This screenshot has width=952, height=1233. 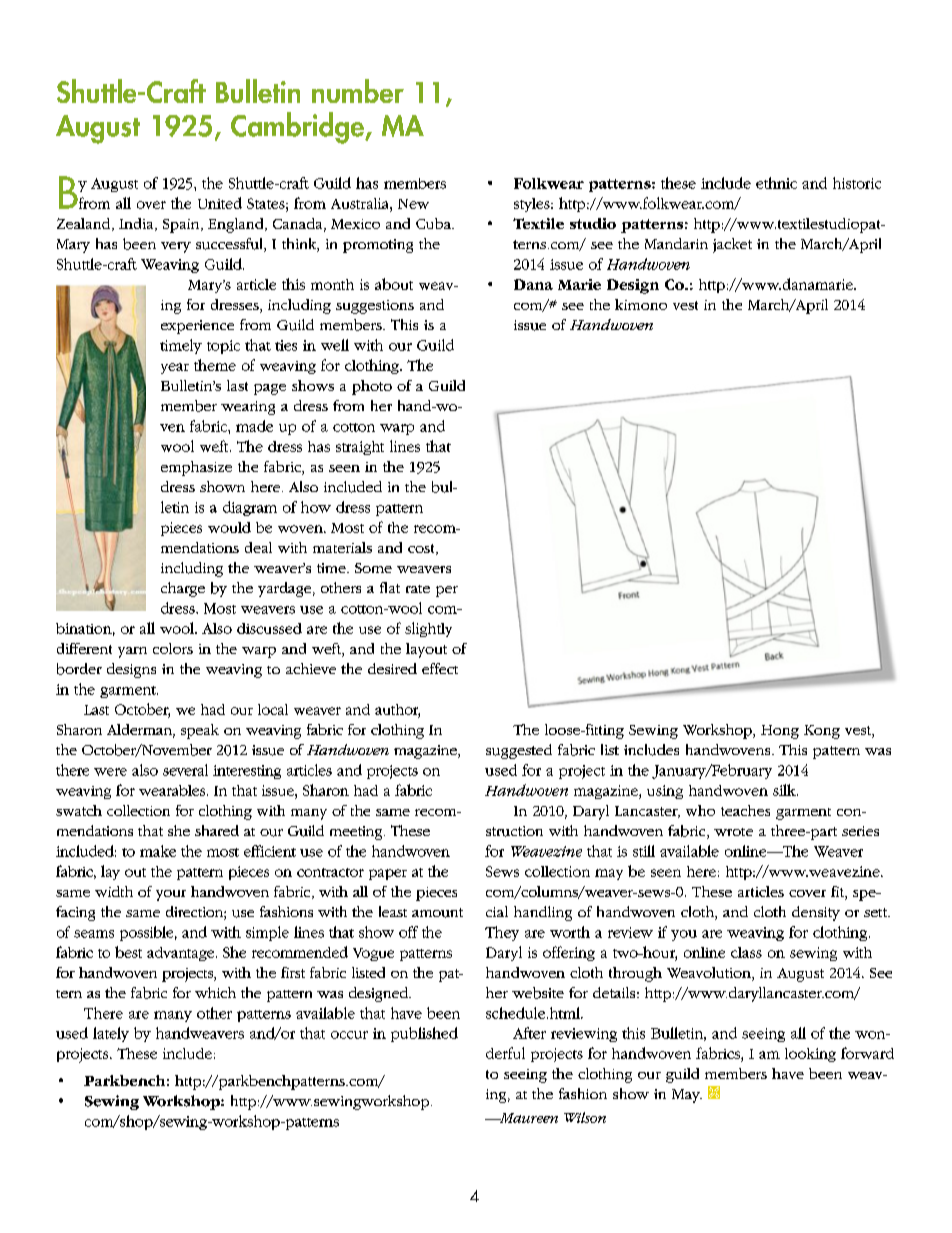 What do you see at coordinates (185, 770) in the screenshot?
I see `several` at bounding box center [185, 770].
